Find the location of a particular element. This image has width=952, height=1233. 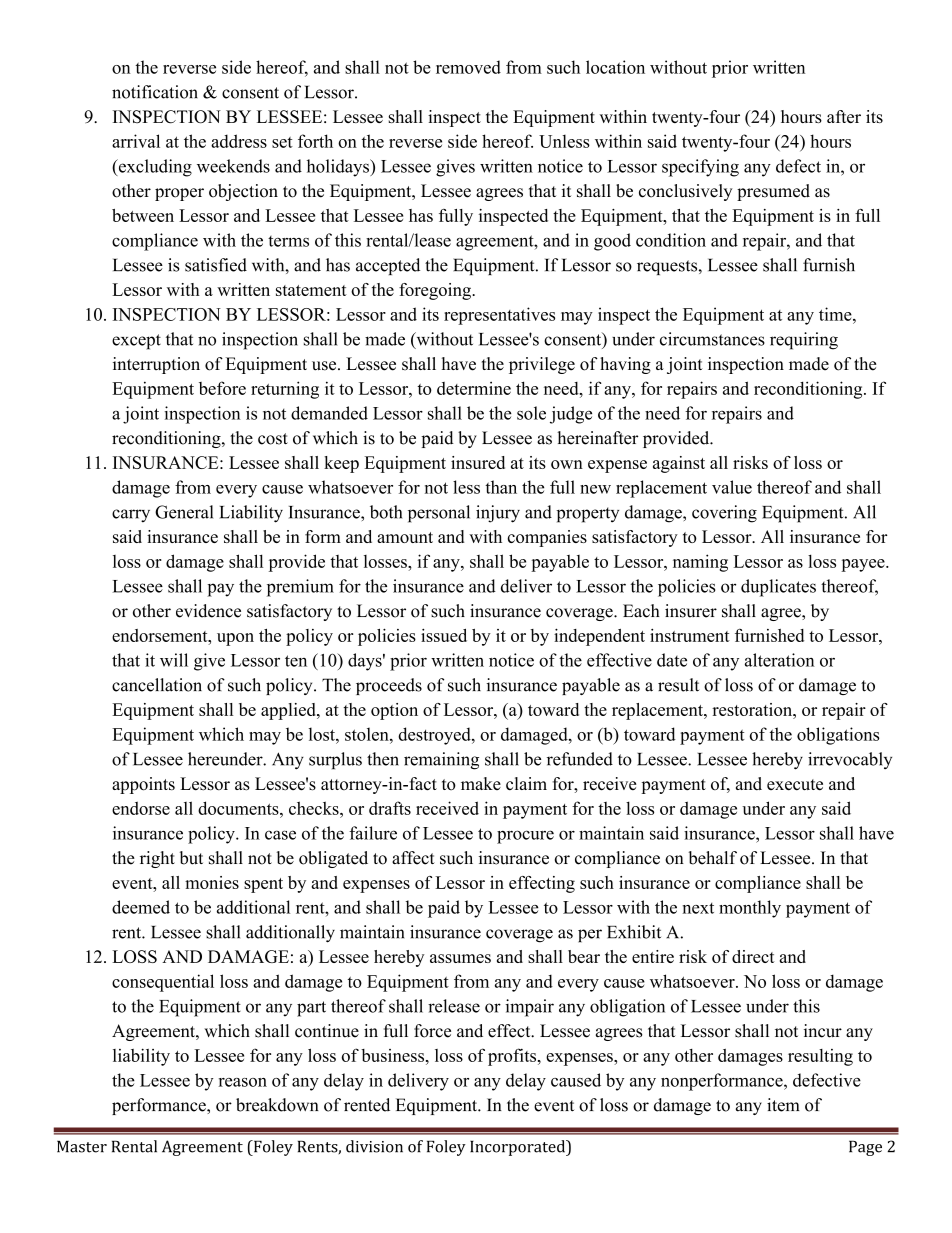

evidence is located at coordinates (208, 611).
